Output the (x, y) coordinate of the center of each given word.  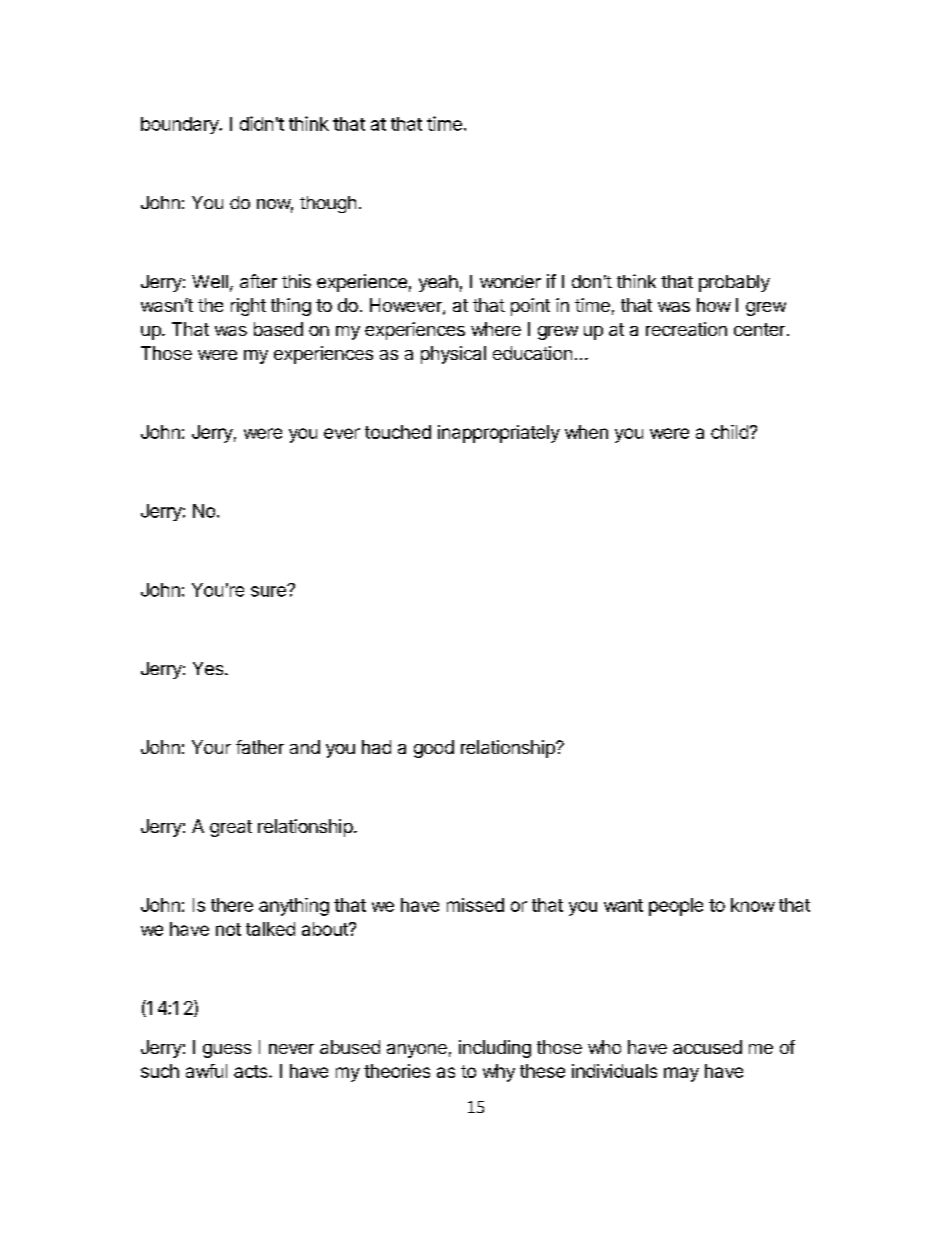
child (729, 432)
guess (227, 1051)
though (328, 204)
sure (269, 591)
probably (734, 283)
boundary (180, 125)
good (434, 749)
